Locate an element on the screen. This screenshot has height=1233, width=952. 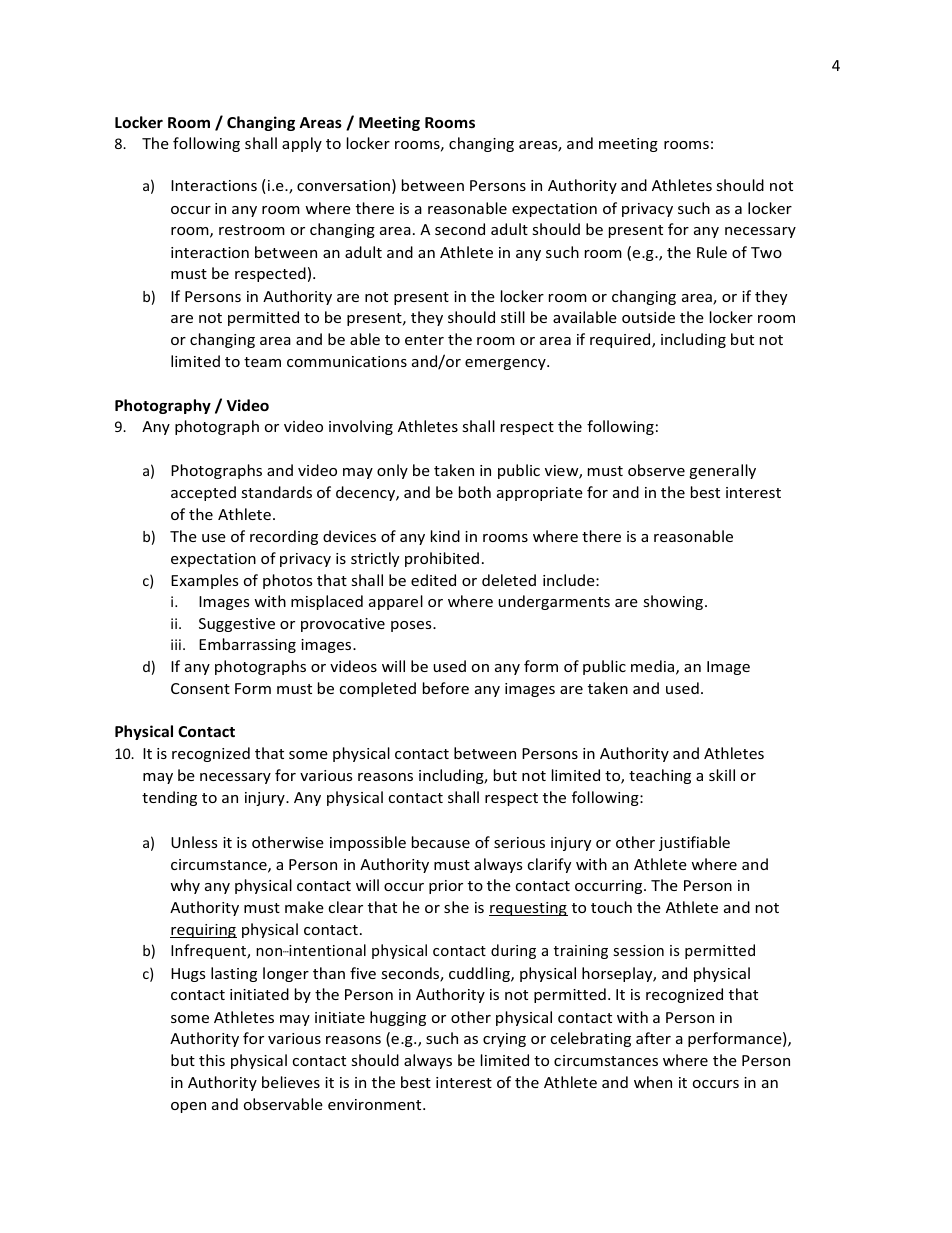
Rule is located at coordinates (712, 252).
